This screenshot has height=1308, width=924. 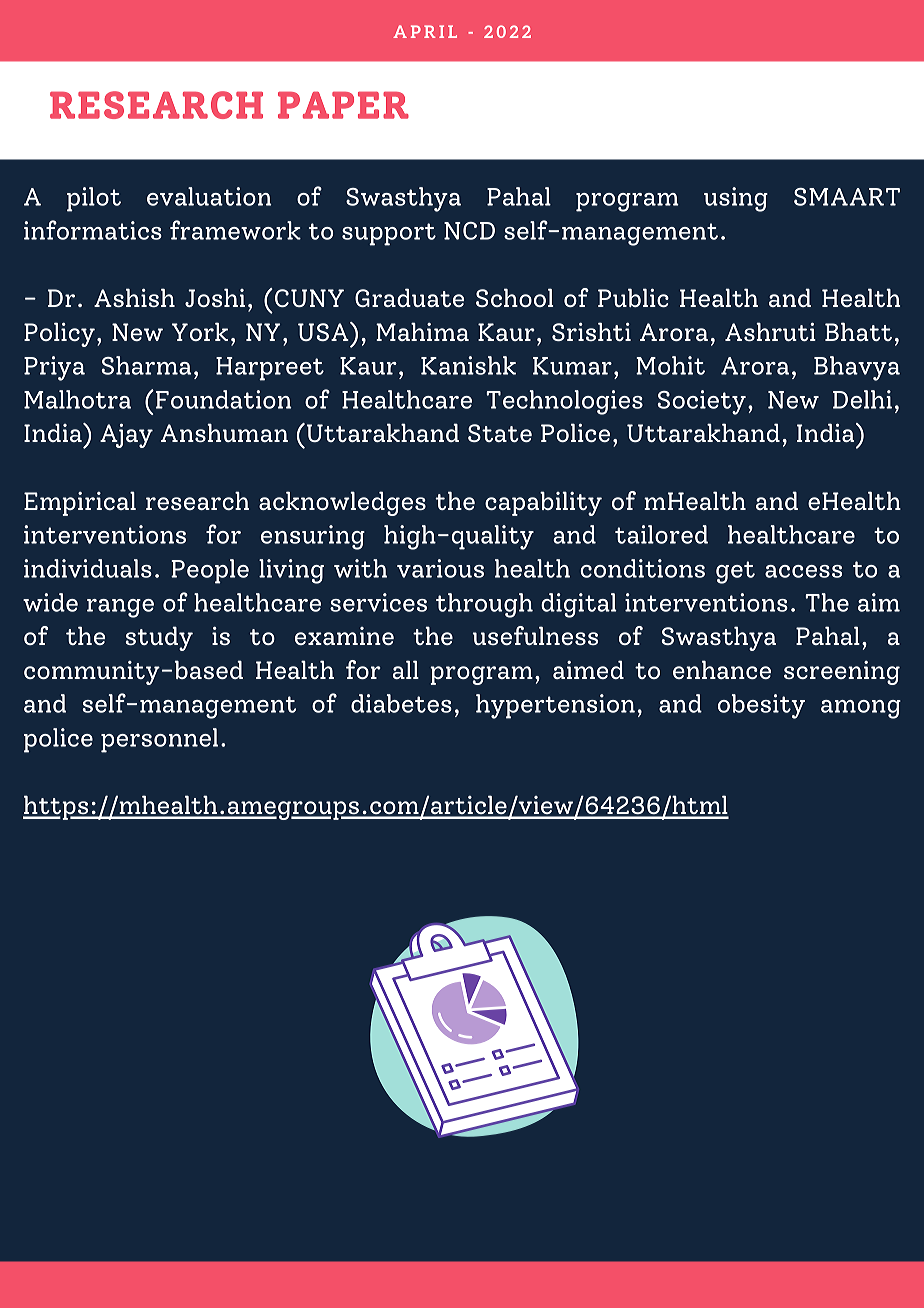 I want to click on Society, so click(x=702, y=402).
